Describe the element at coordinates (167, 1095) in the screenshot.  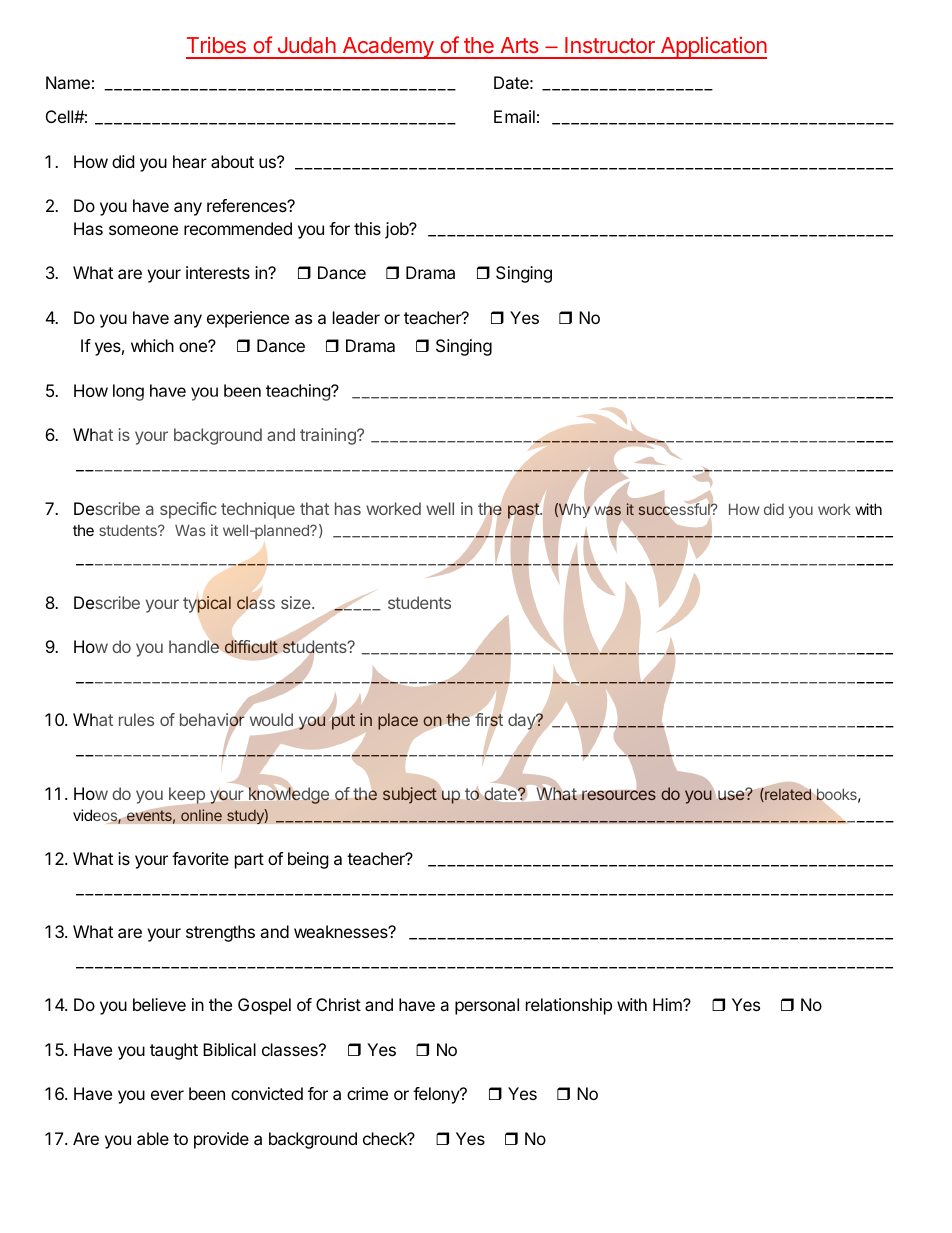
I see `ever` at that location.
